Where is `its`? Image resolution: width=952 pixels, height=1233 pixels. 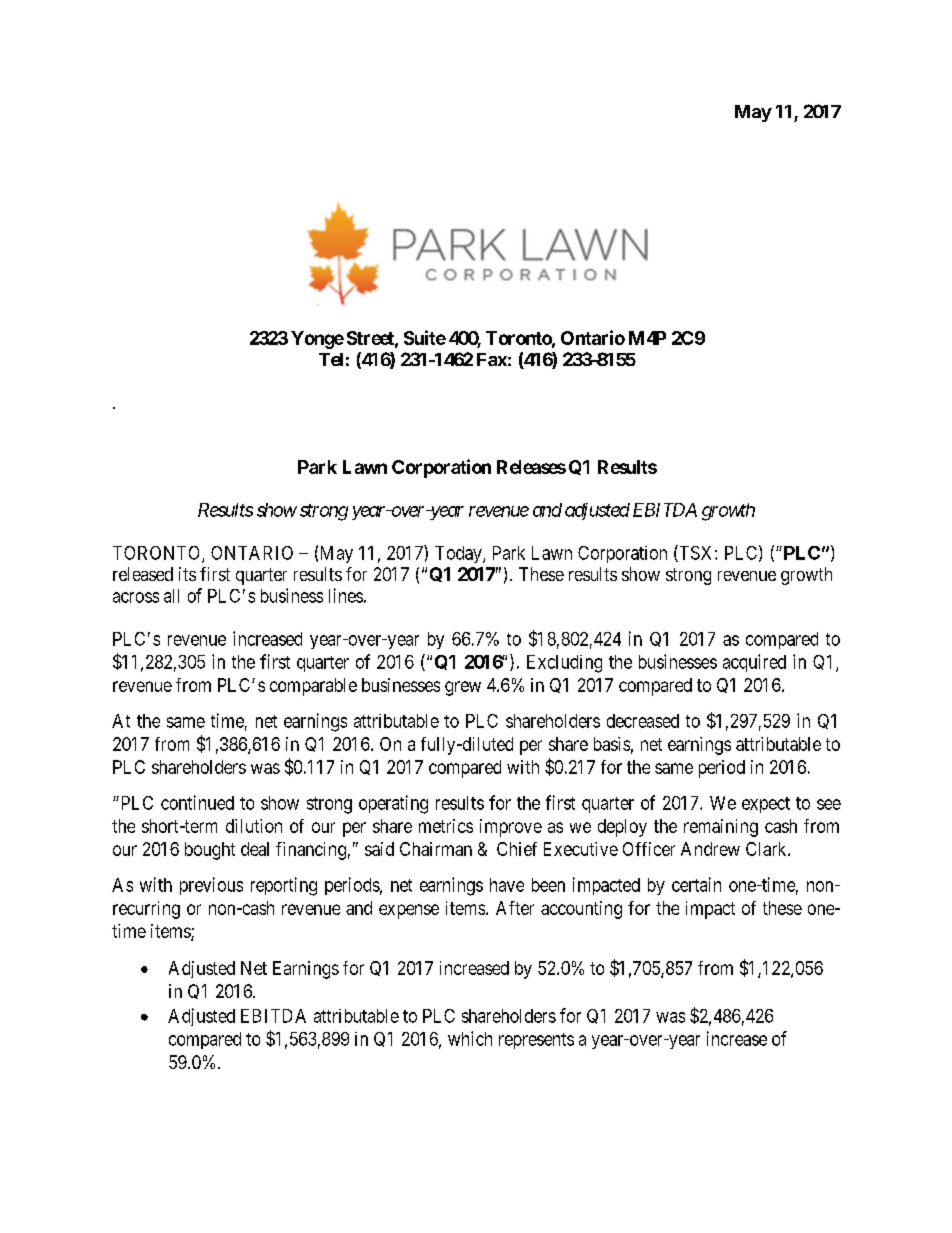 its is located at coordinates (187, 574).
